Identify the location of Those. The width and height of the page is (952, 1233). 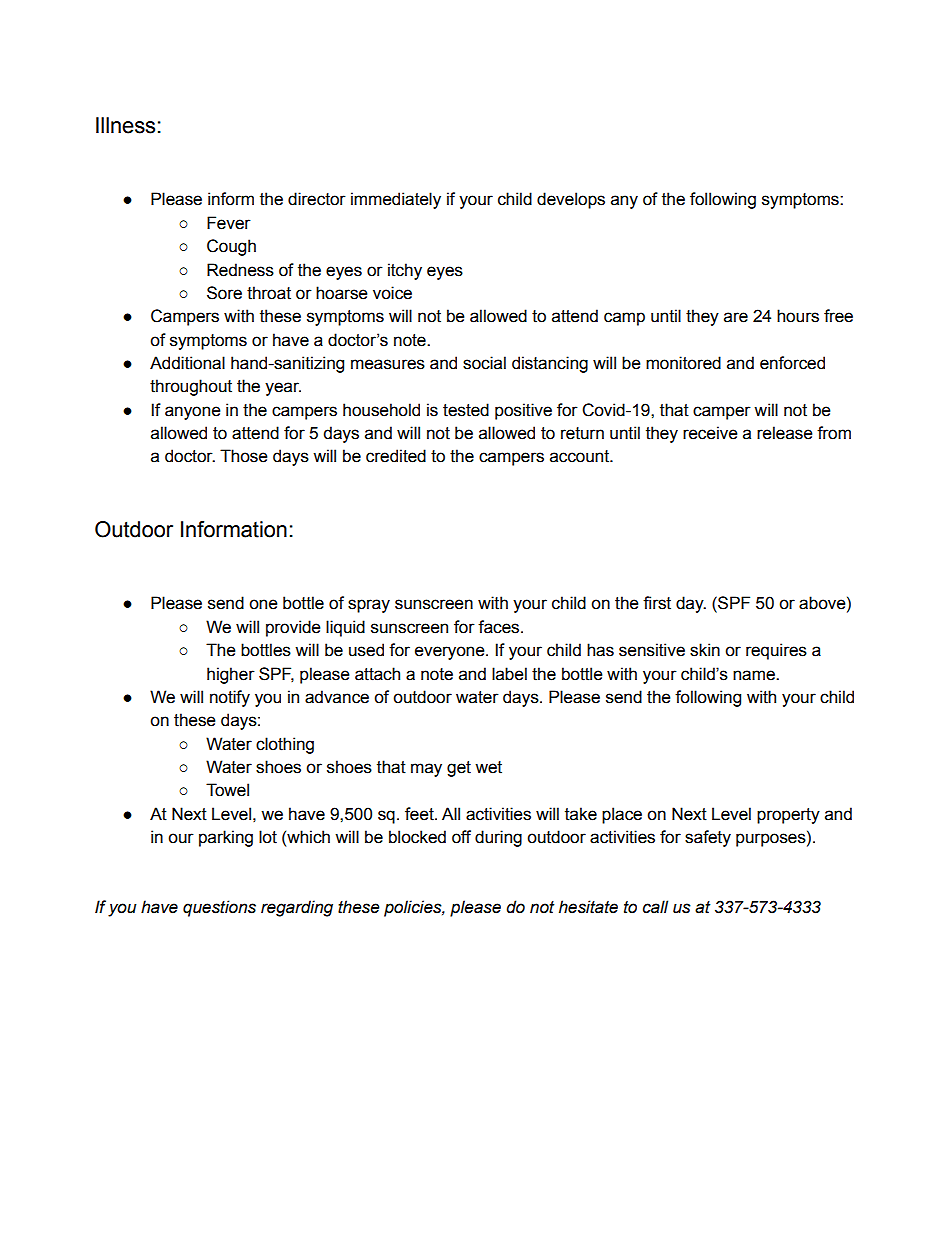
(244, 456).
